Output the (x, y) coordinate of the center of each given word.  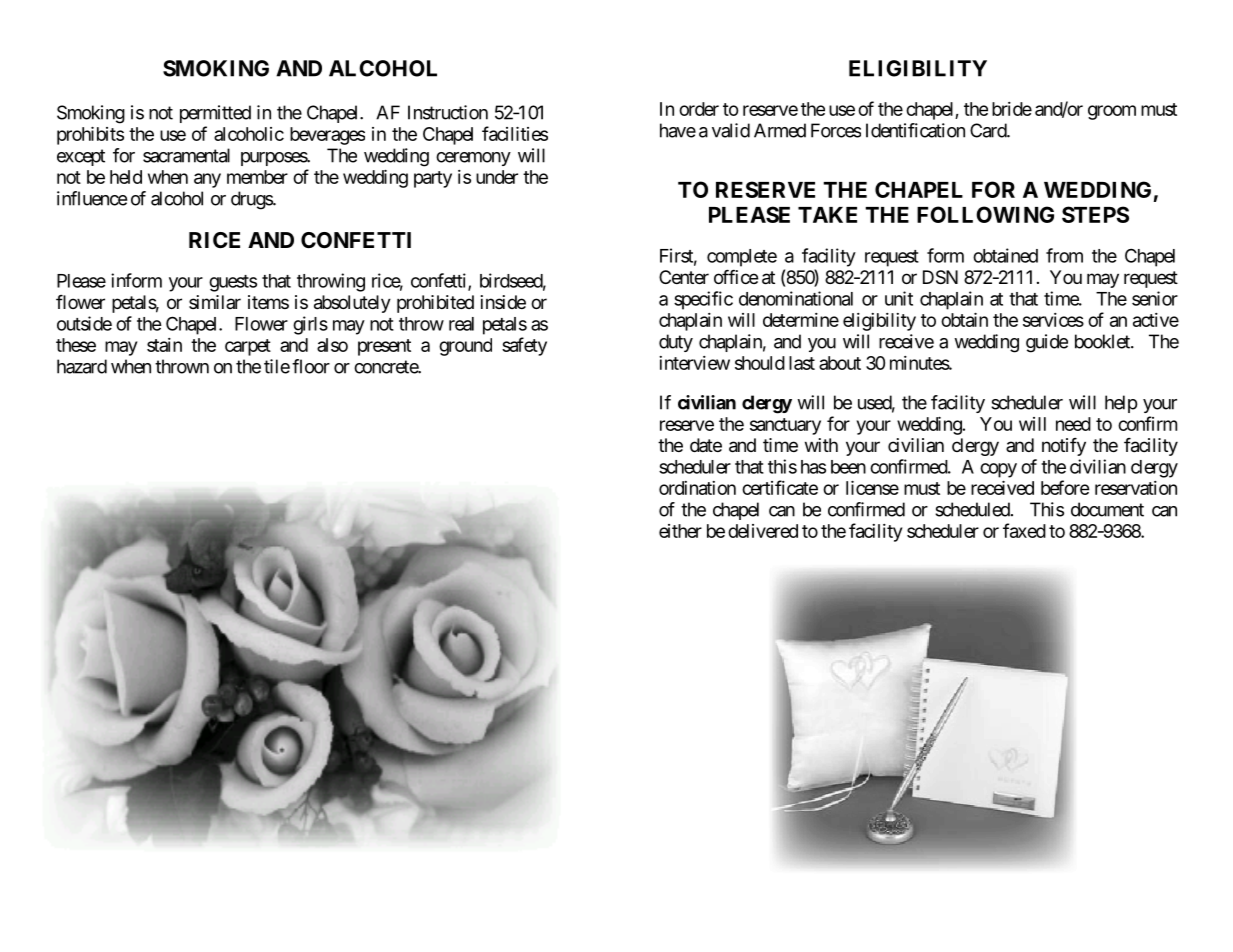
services (1053, 320)
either (680, 531)
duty (676, 343)
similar (215, 302)
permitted (215, 114)
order (699, 109)
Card (989, 130)
